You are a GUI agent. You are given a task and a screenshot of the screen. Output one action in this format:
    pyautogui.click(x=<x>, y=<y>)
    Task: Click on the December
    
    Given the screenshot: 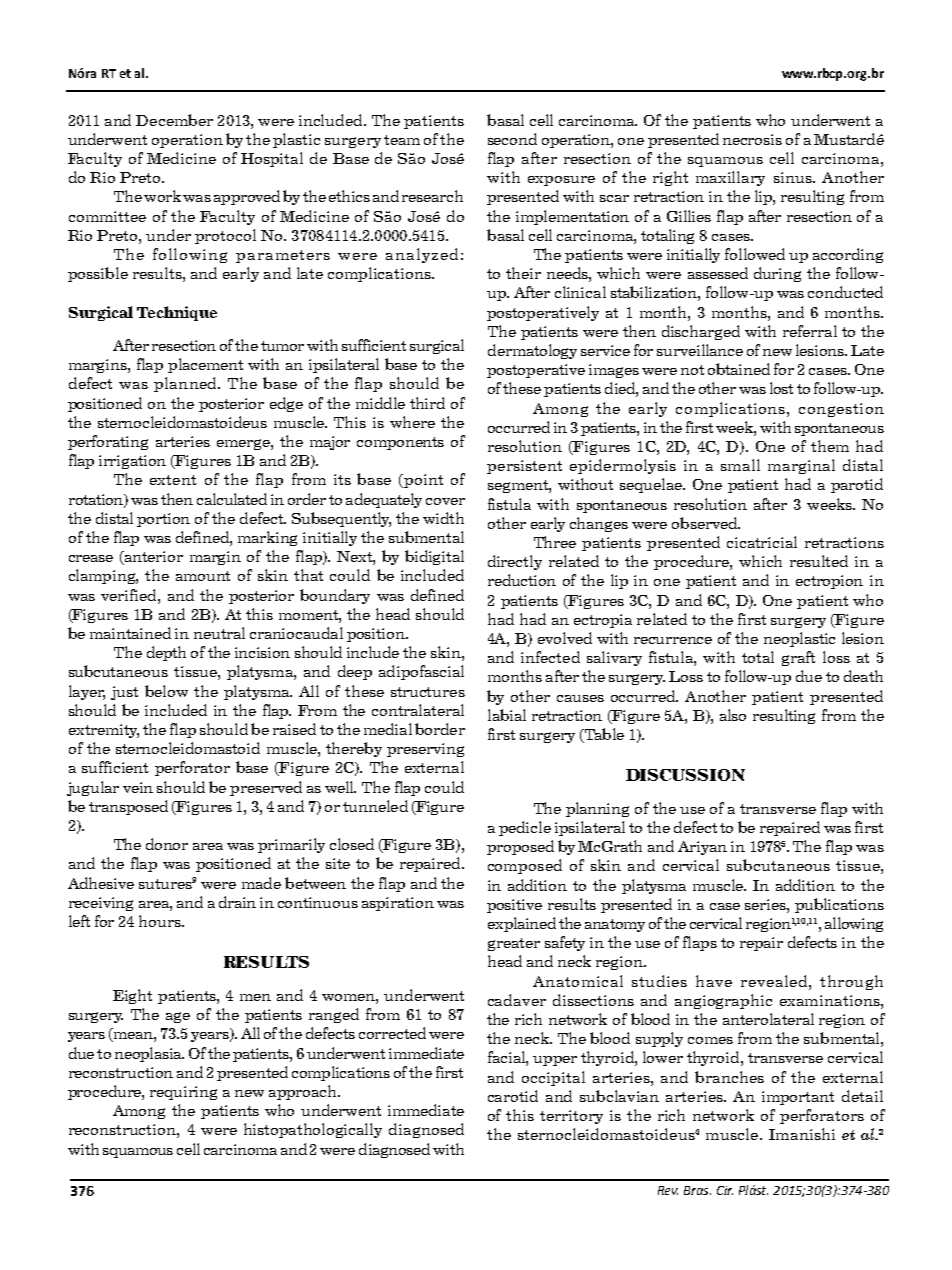 What is the action you would take?
    pyautogui.click(x=174, y=120)
